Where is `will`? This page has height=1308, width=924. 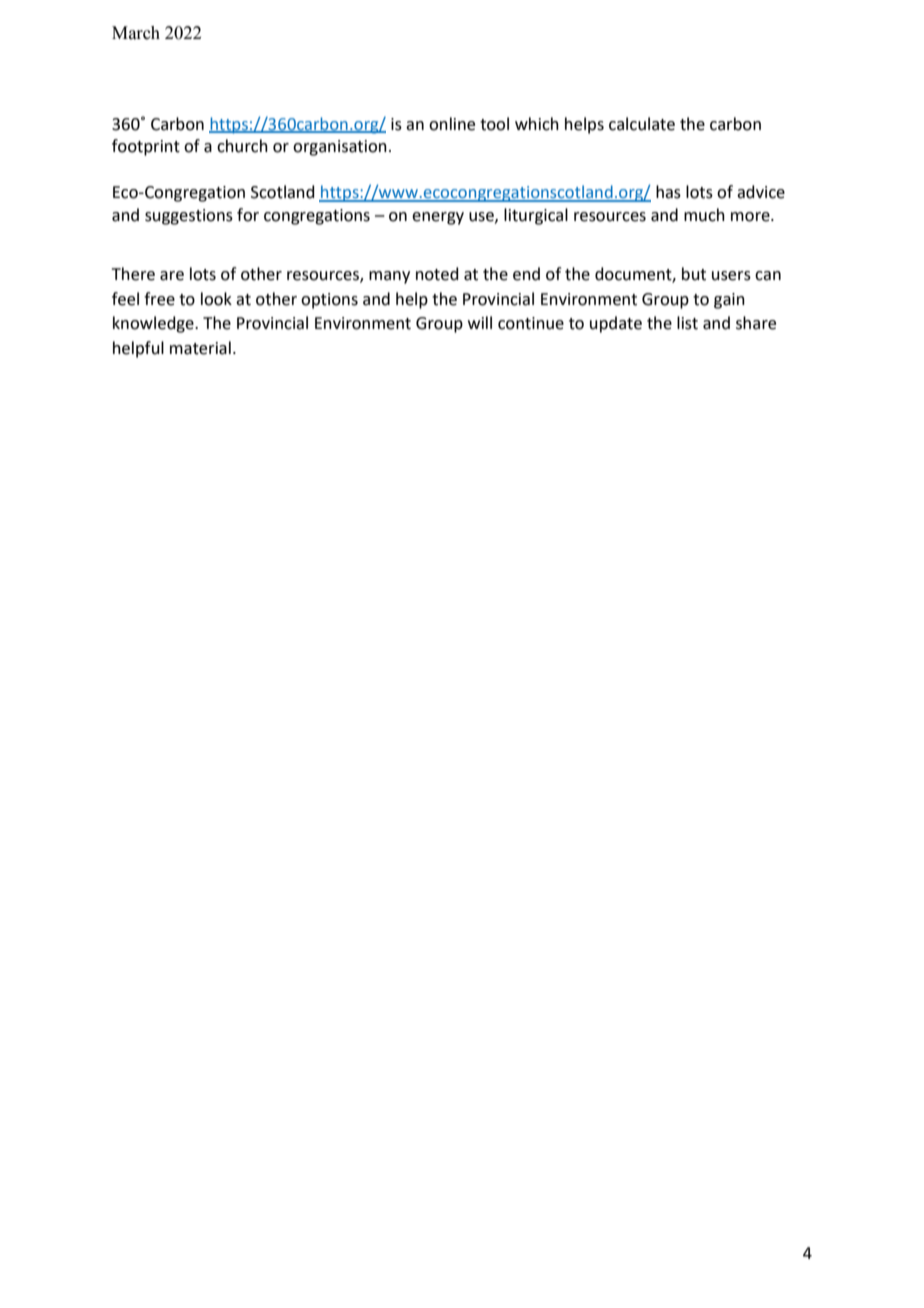 will is located at coordinates (480, 322).
